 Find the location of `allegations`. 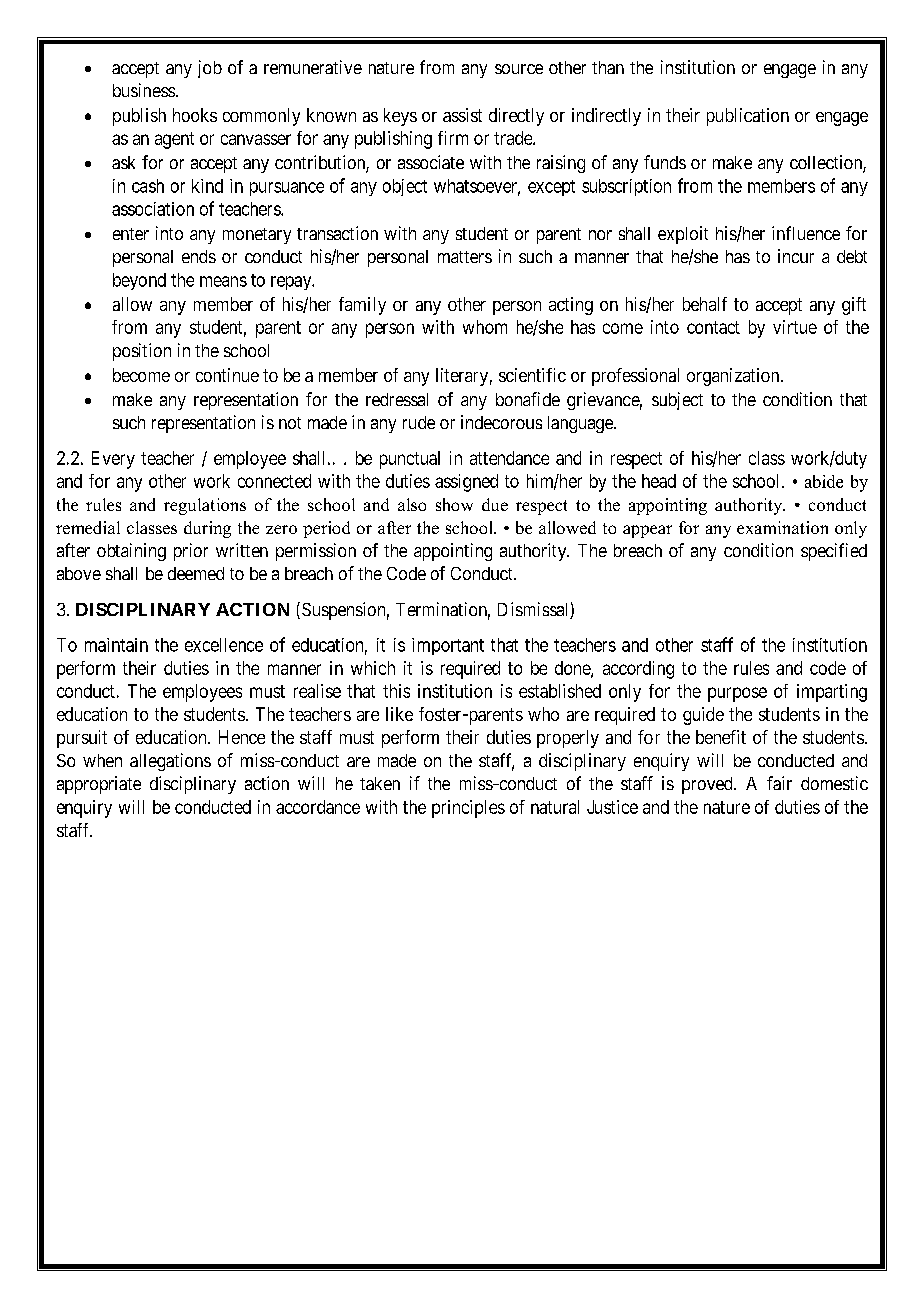

allegations is located at coordinates (170, 762).
